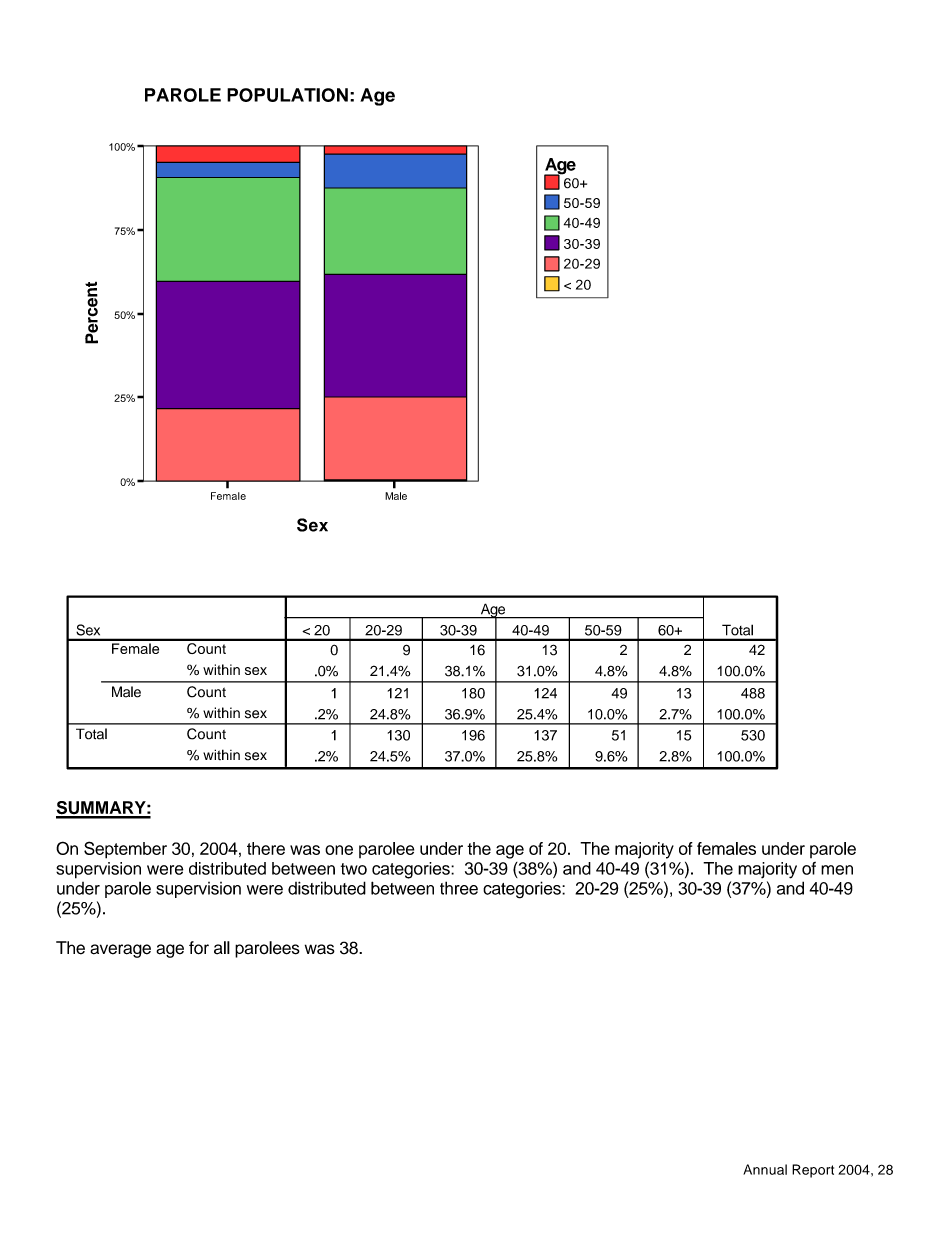 This page has height=1233, width=952. I want to click on one, so click(339, 850).
